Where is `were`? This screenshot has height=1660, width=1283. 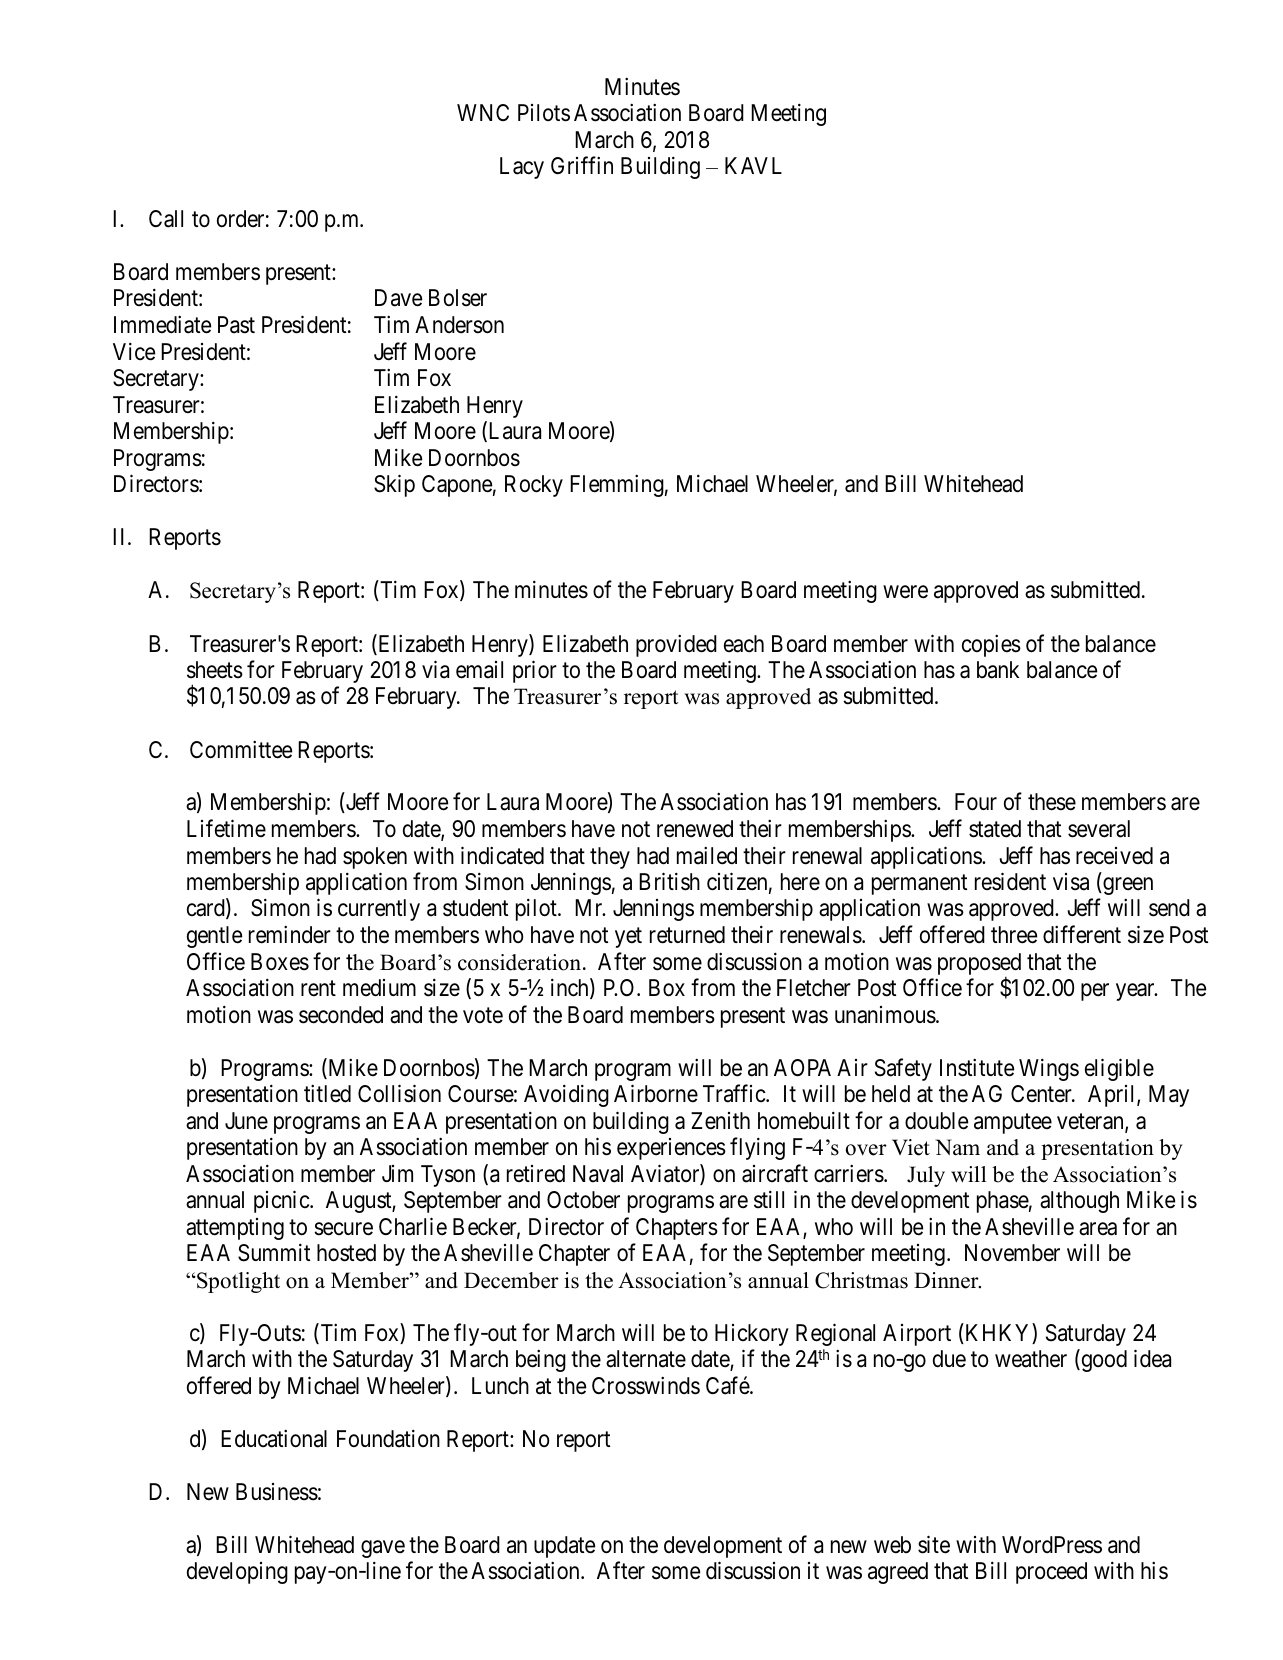 were is located at coordinates (905, 592).
